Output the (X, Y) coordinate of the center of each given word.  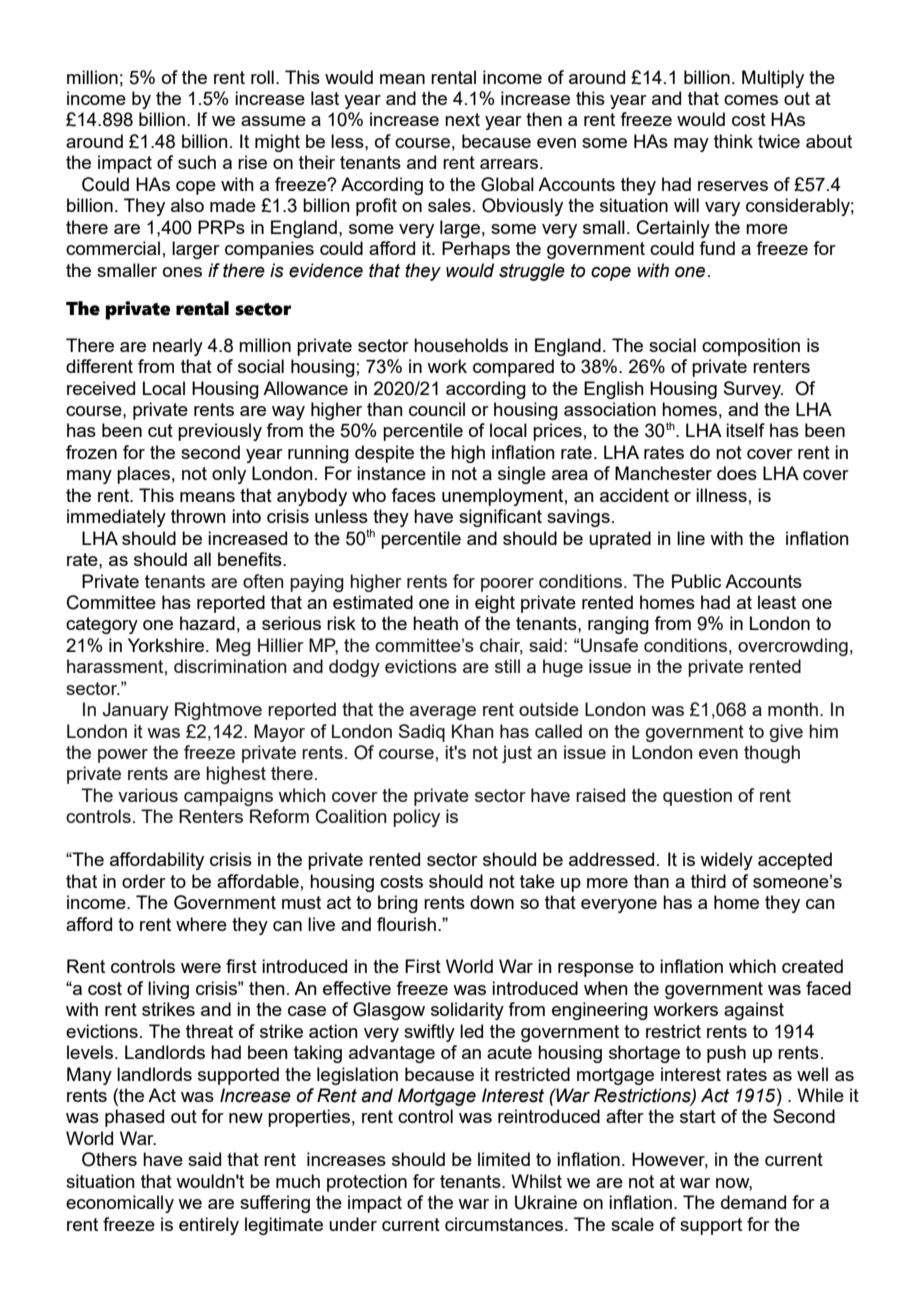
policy (416, 818)
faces (413, 495)
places (143, 475)
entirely (209, 1226)
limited (504, 1159)
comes (751, 100)
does (737, 473)
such (197, 162)
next (462, 119)
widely (726, 861)
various (148, 795)
